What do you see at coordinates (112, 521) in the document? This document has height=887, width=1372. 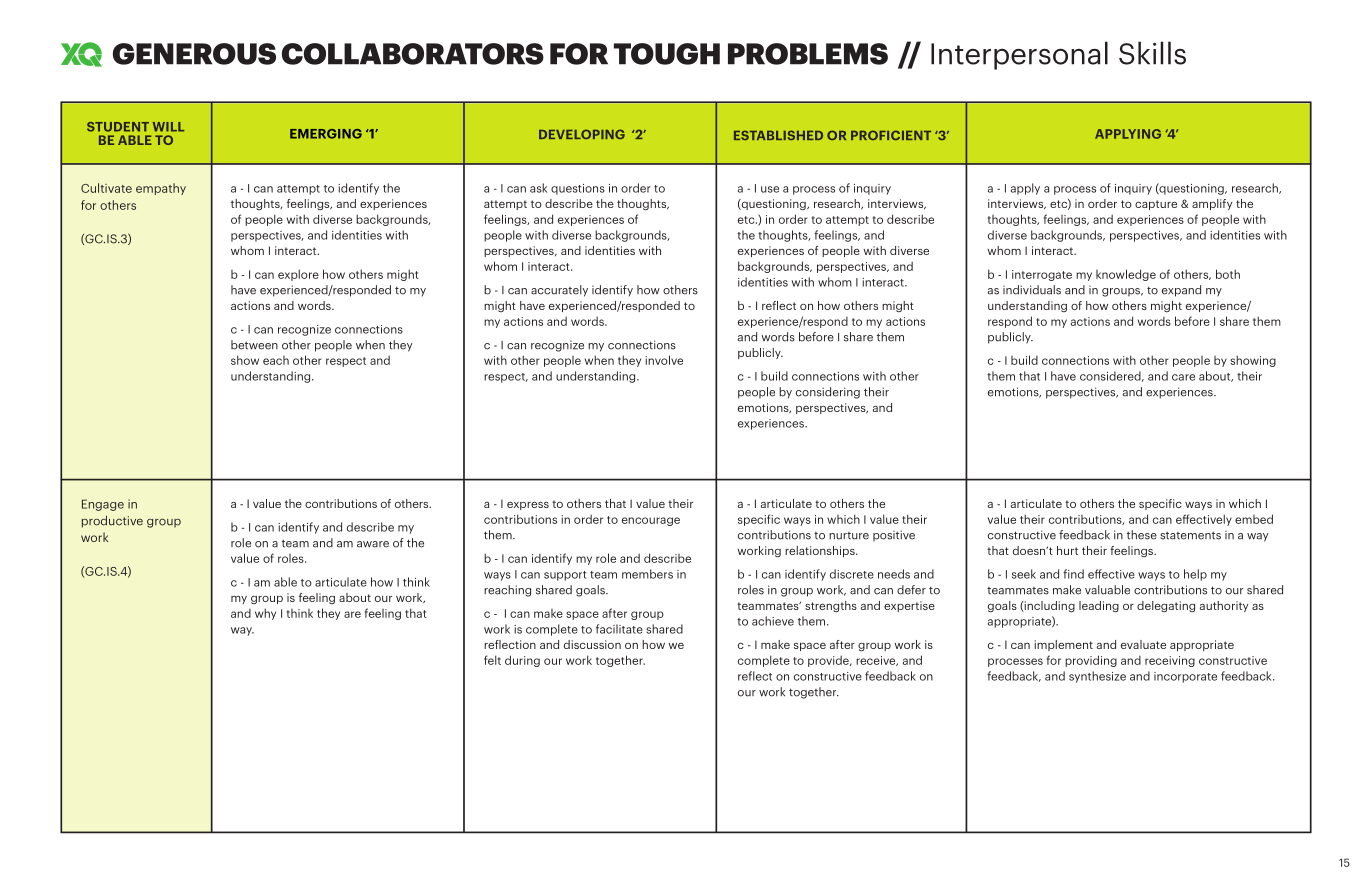 I see `productive` at bounding box center [112, 521].
